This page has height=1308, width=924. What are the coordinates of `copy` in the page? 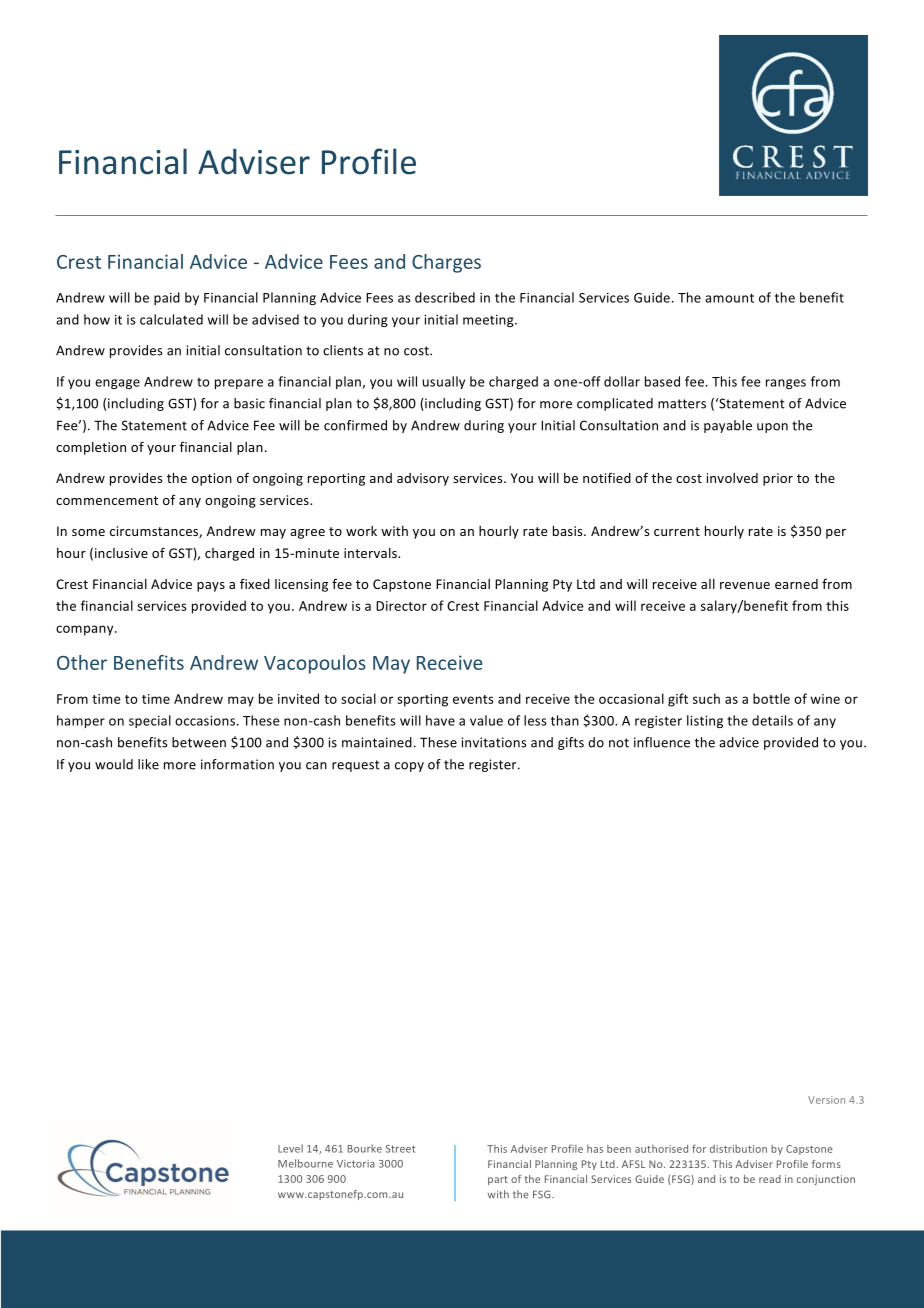 It's located at (409, 767).
